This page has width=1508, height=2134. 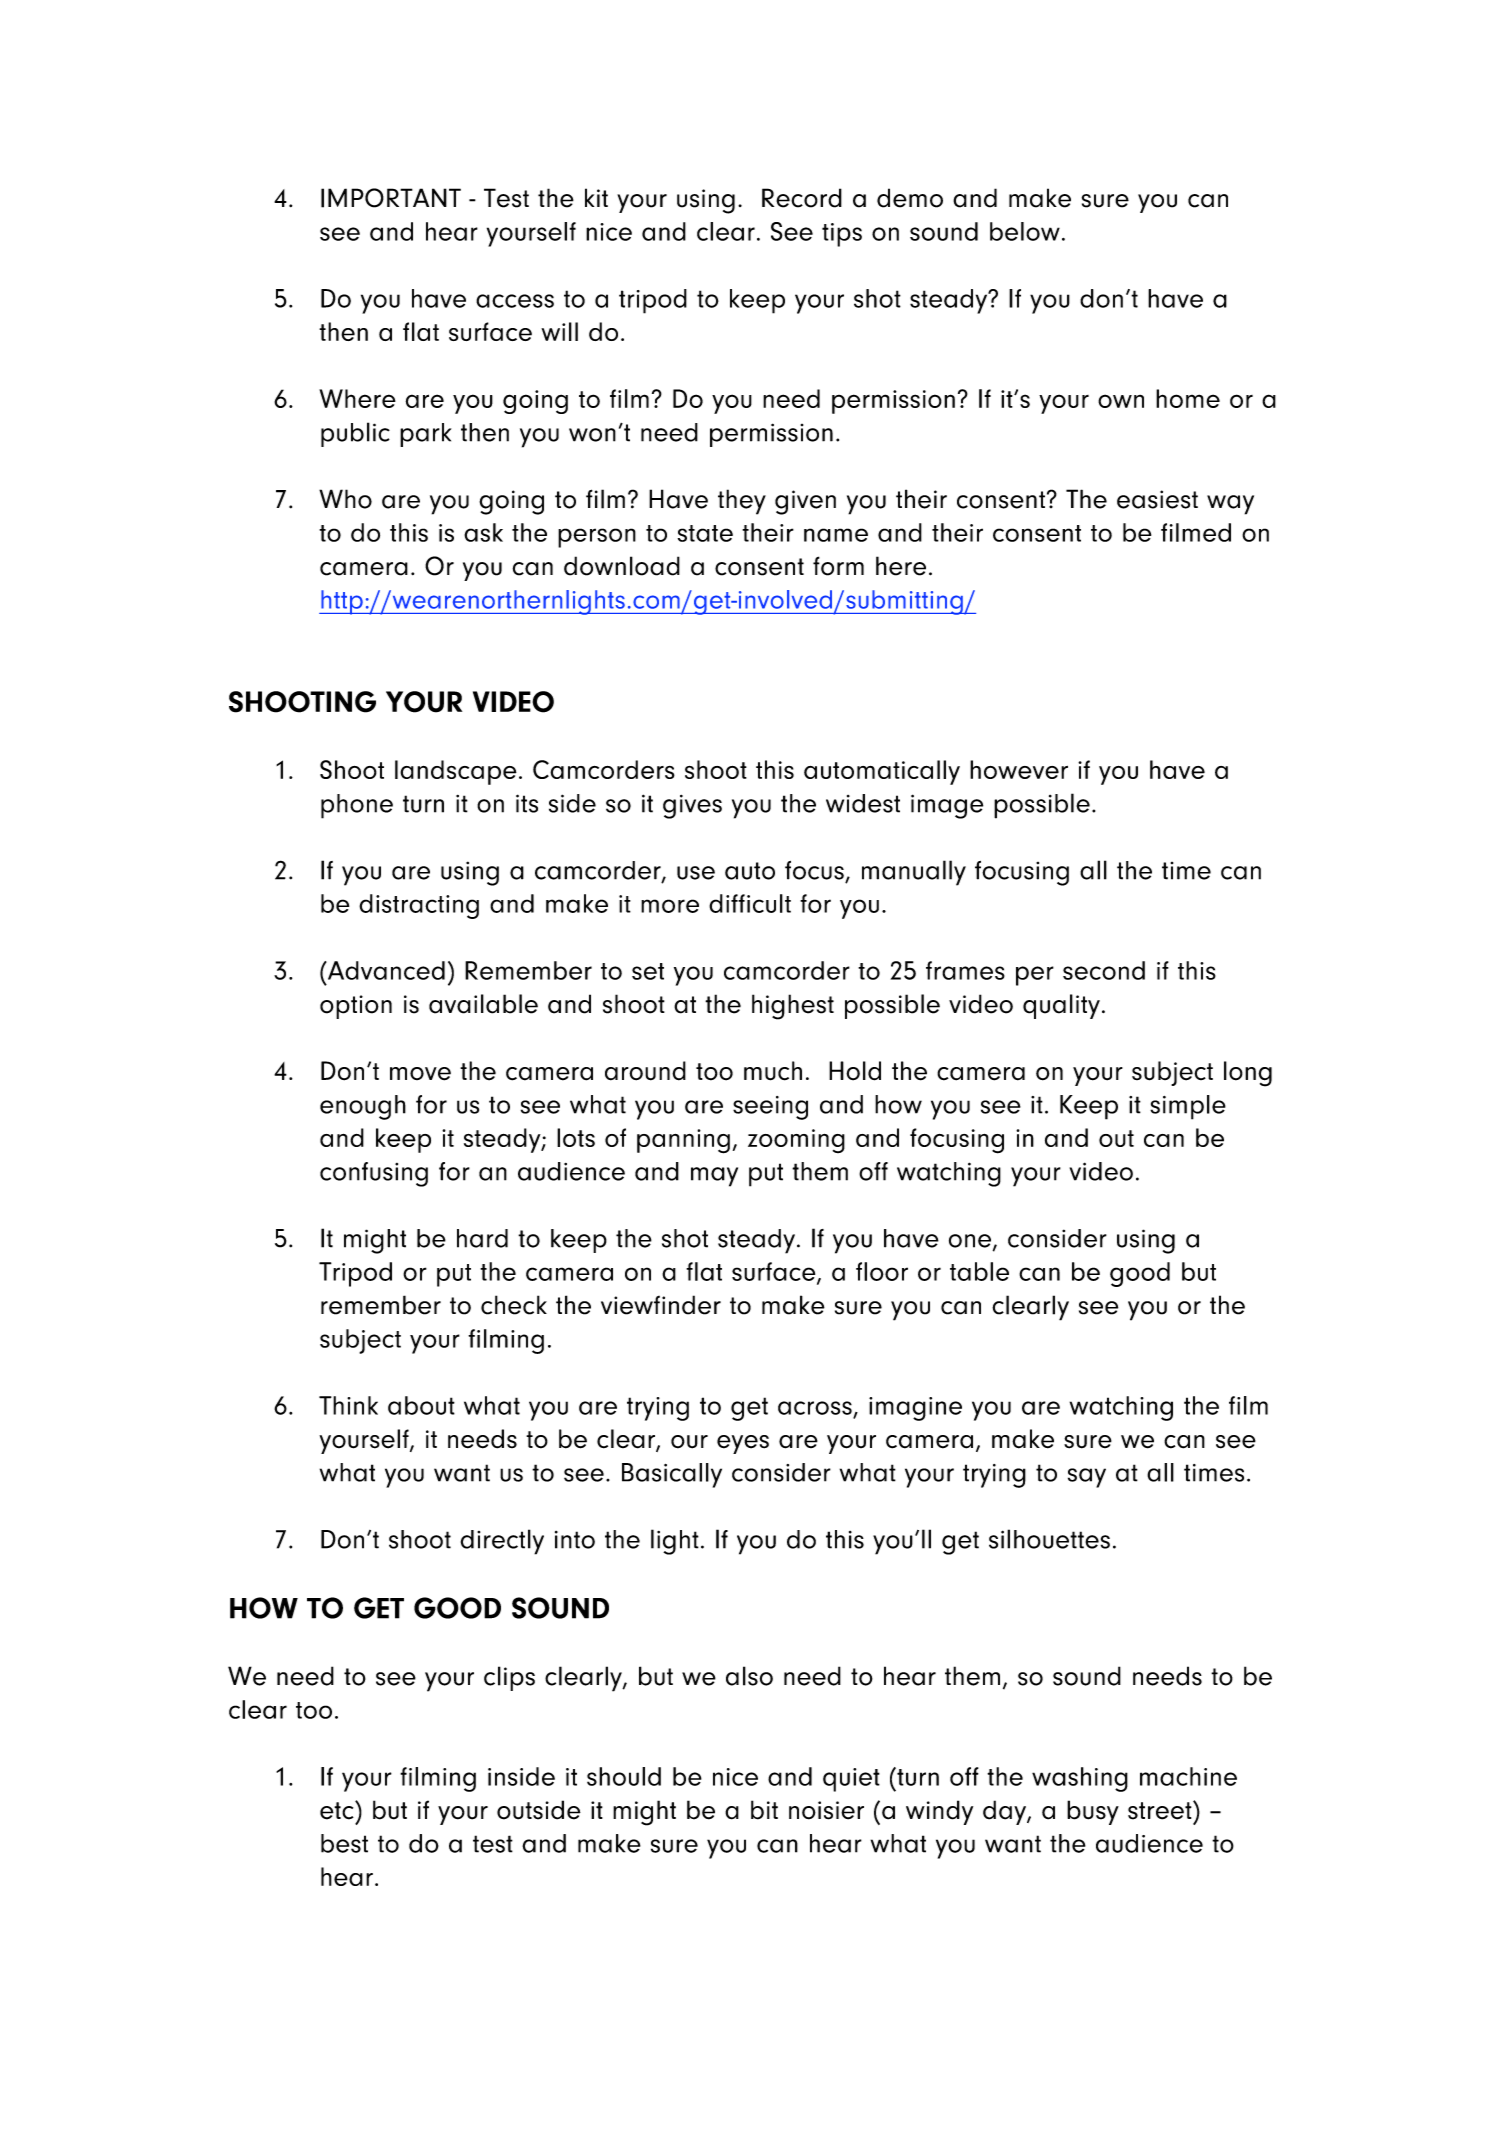 What do you see at coordinates (338, 1810) in the page?
I see `etc` at bounding box center [338, 1810].
